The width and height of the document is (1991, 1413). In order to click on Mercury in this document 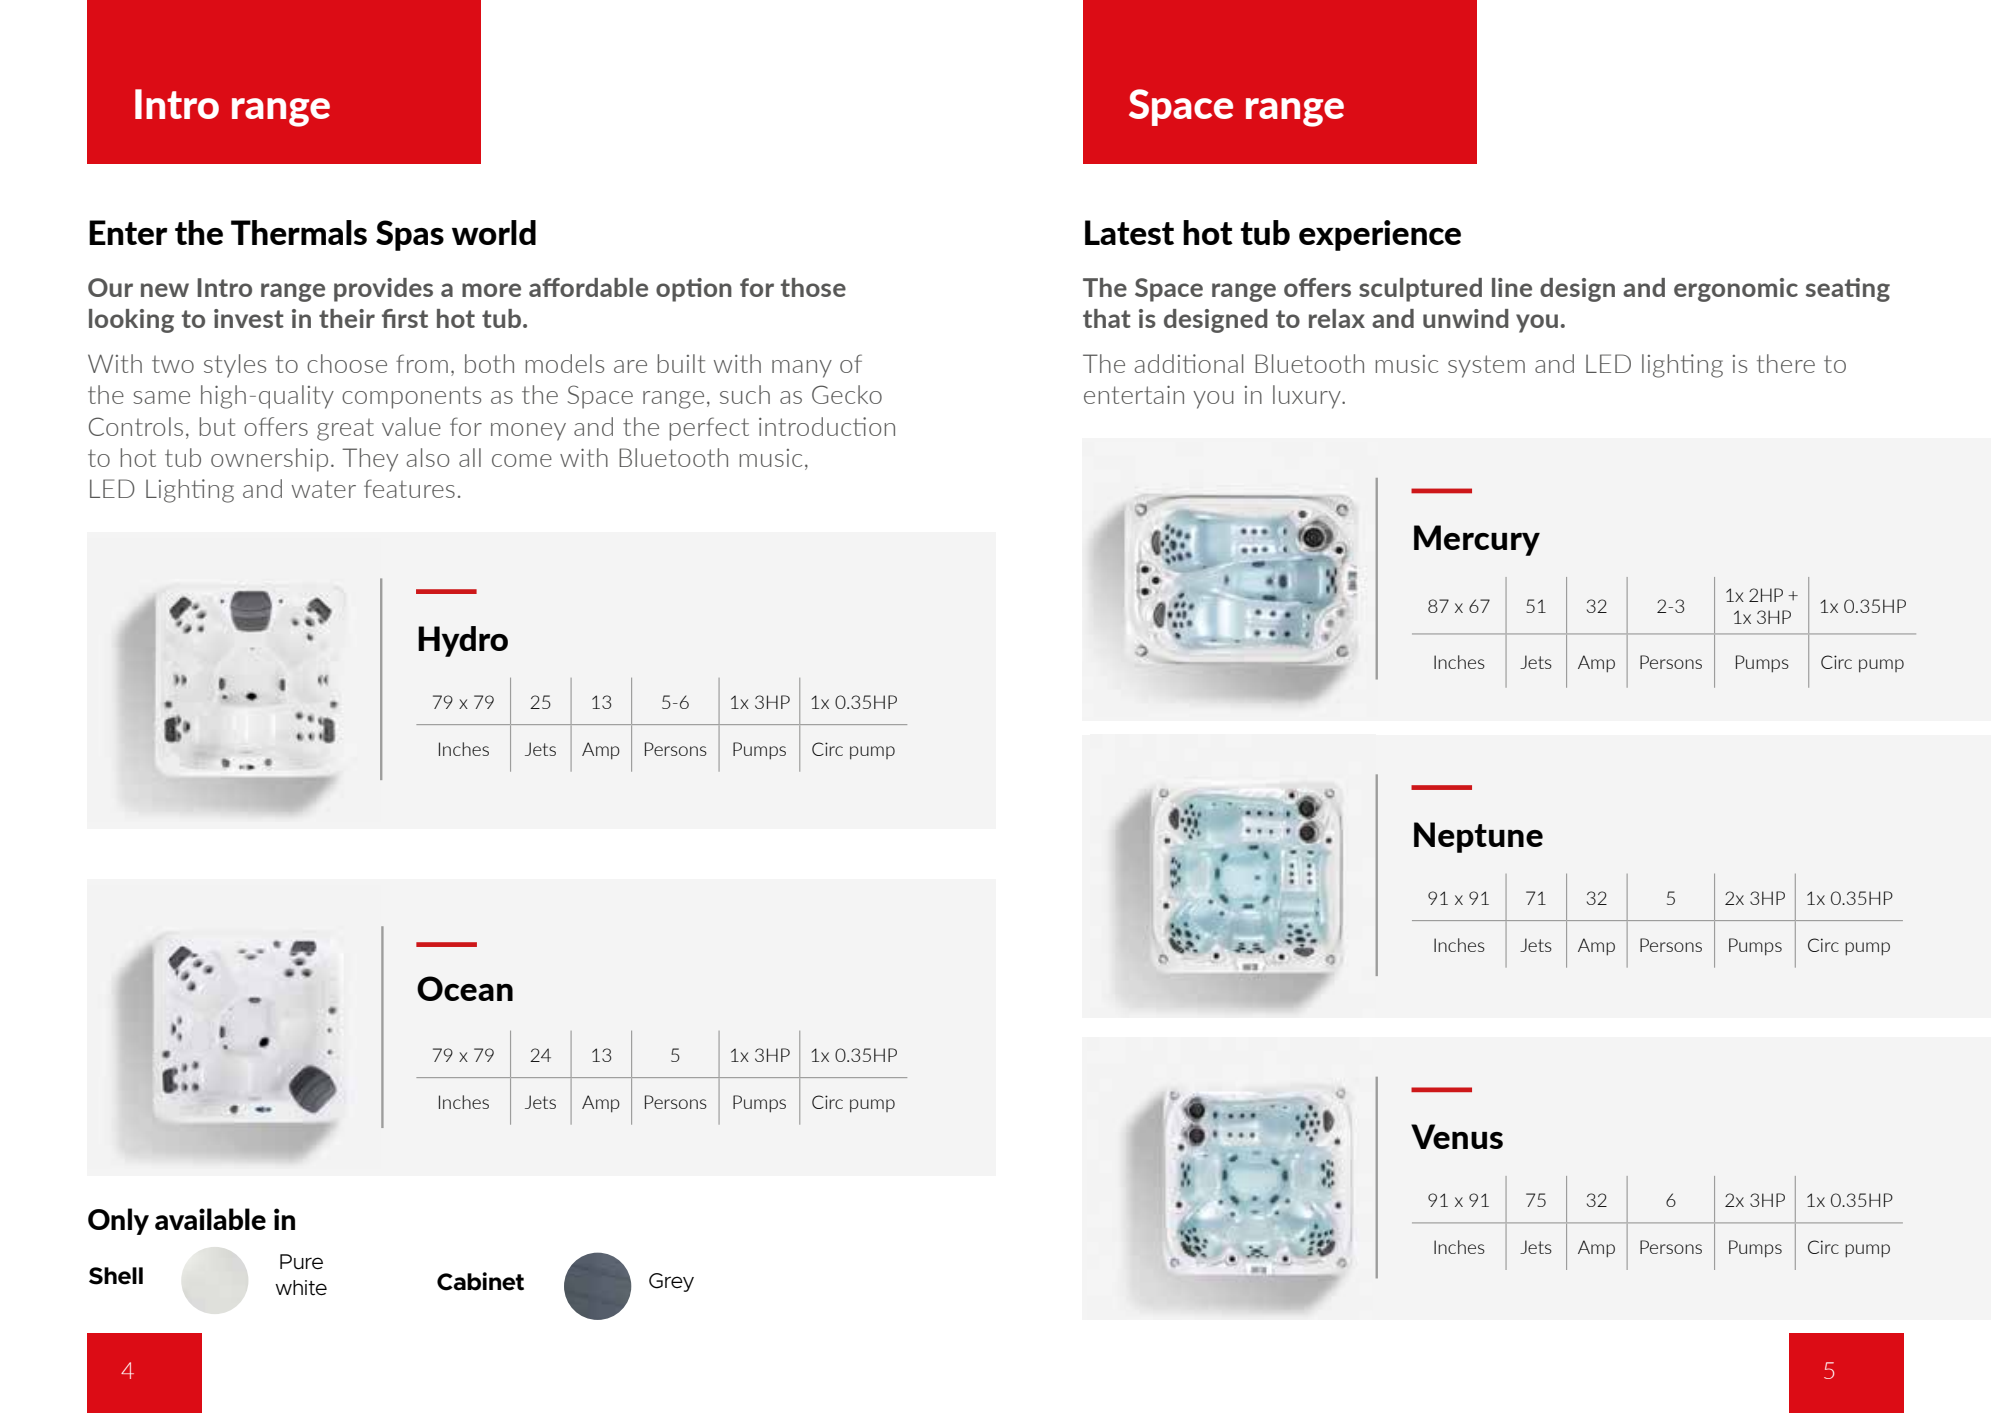, I will do `click(1477, 540)`.
